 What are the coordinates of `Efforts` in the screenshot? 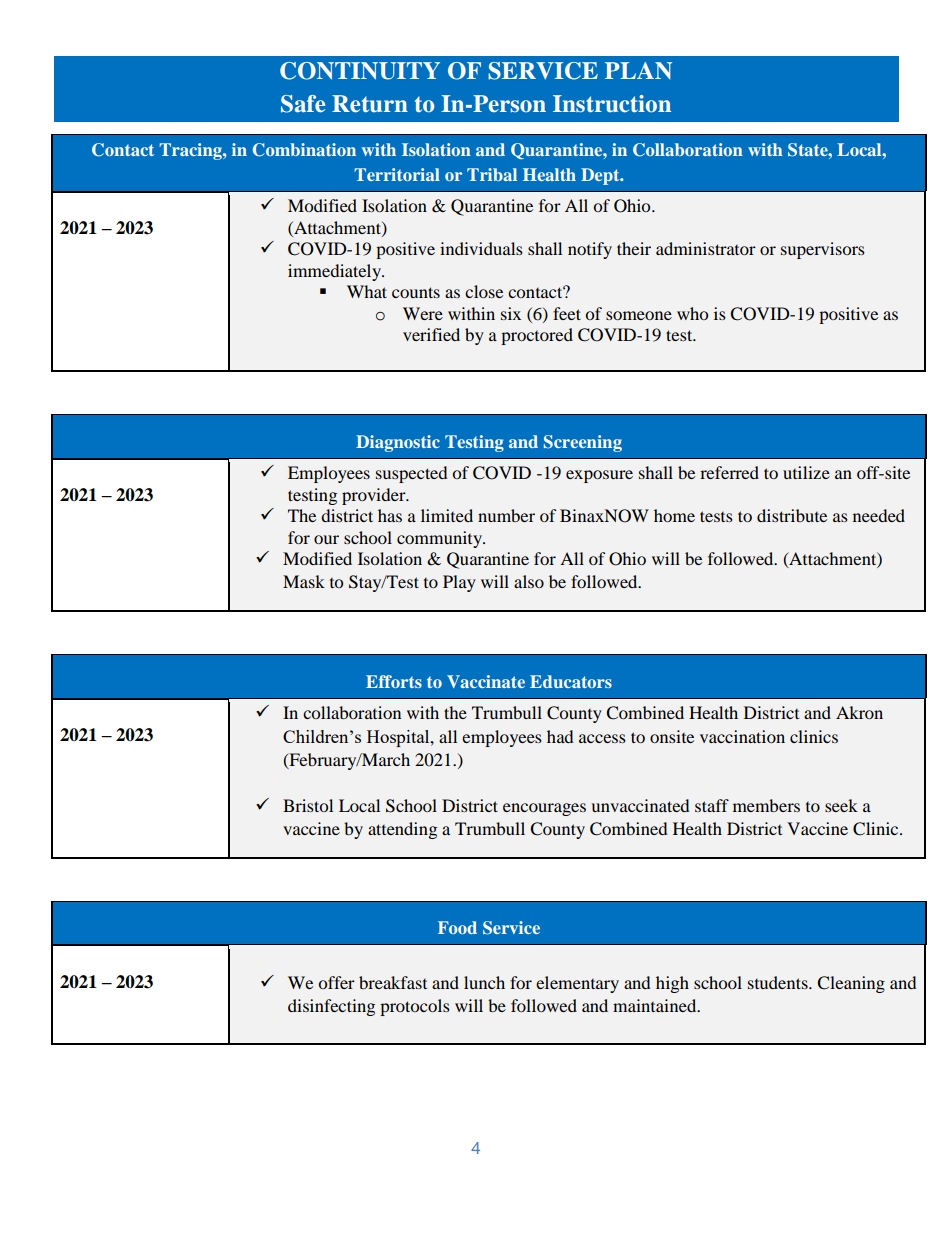 It's located at (394, 681).
